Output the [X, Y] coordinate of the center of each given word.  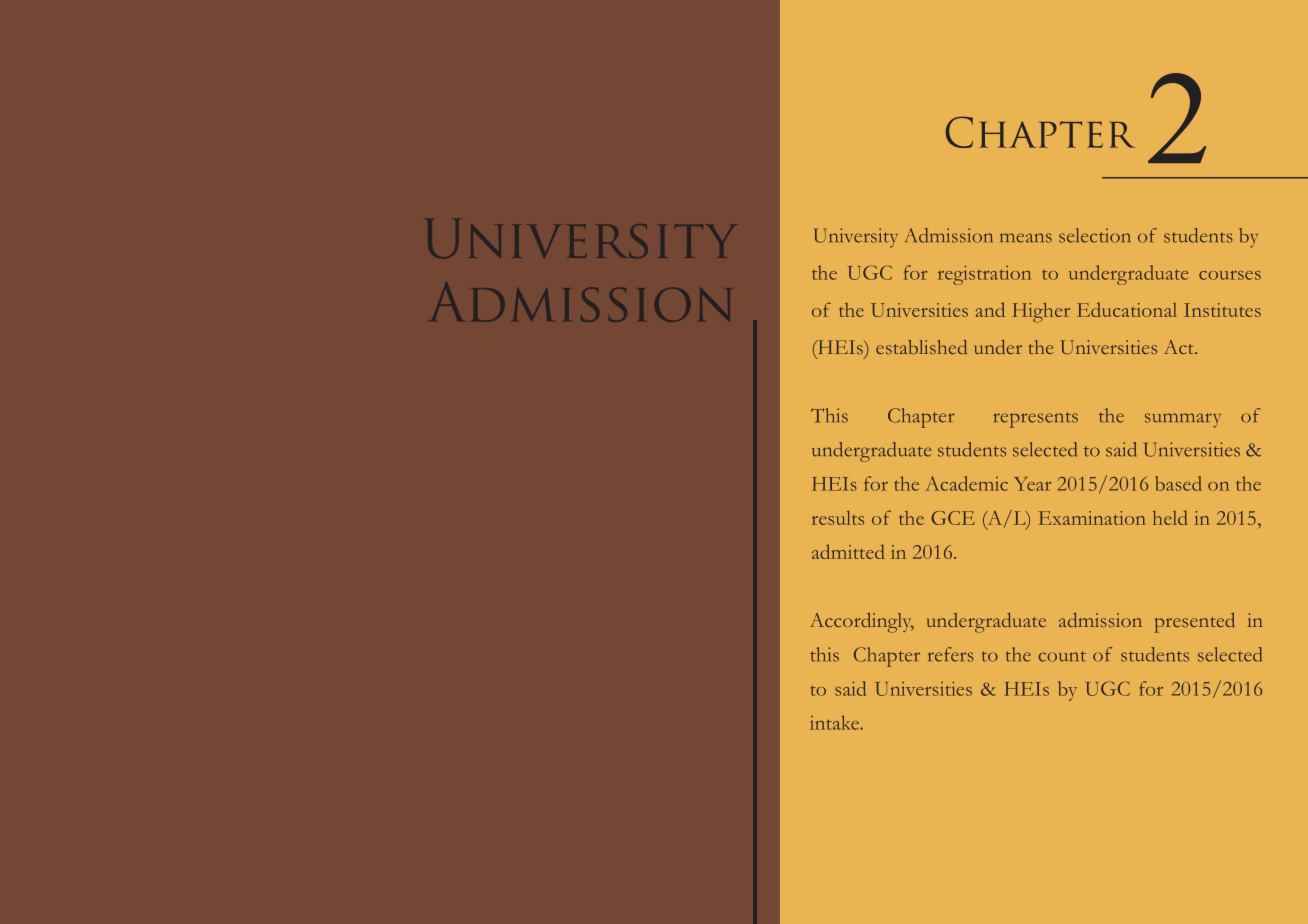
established [921, 347]
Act [1180, 347]
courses [1230, 275]
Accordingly [862, 623]
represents [1035, 420]
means [1026, 238]
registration [984, 275]
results [838, 518]
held [1170, 517]
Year [1032, 484]
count [1062, 656]
